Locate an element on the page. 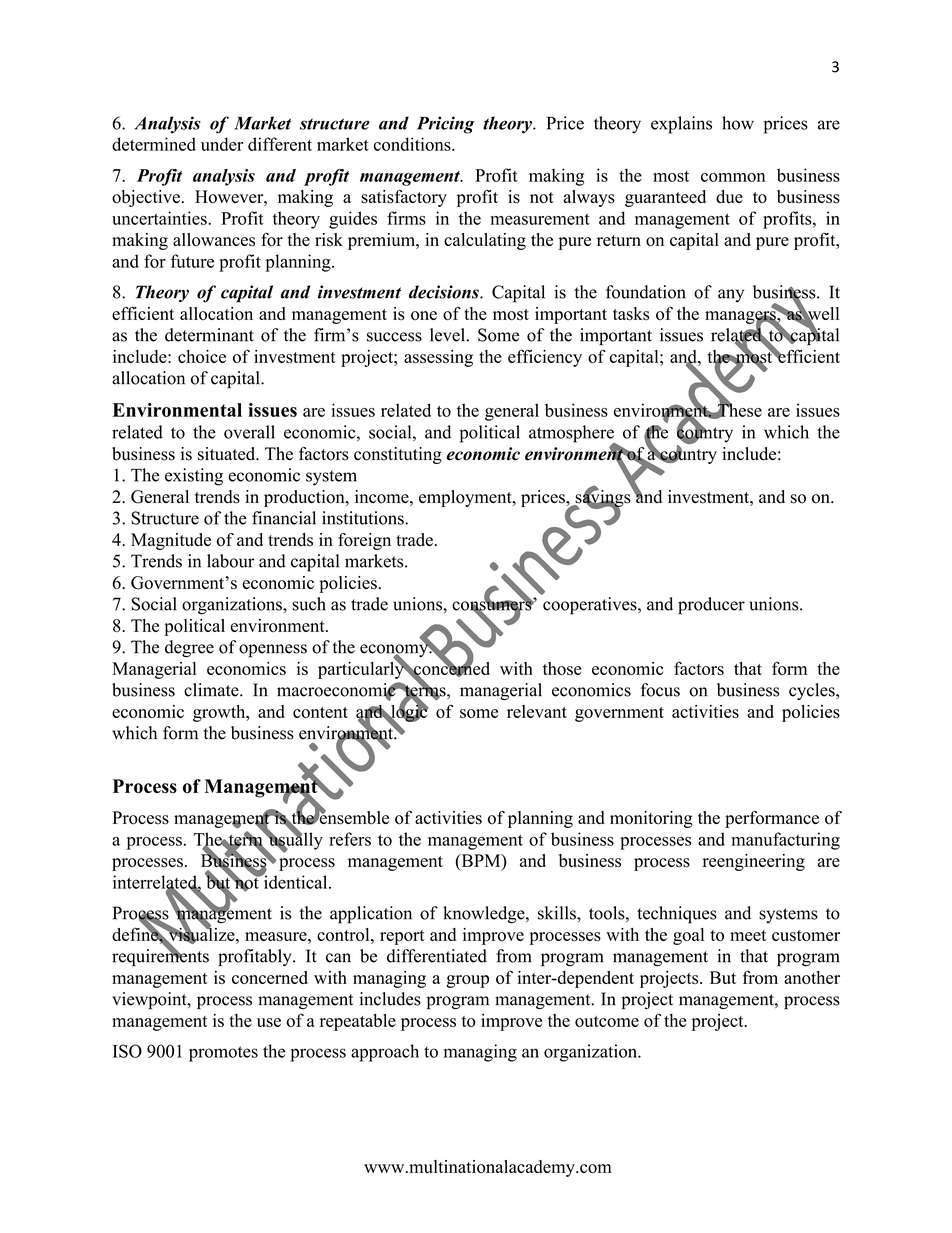 This document has width=952, height=1233. common is located at coordinates (733, 177).
